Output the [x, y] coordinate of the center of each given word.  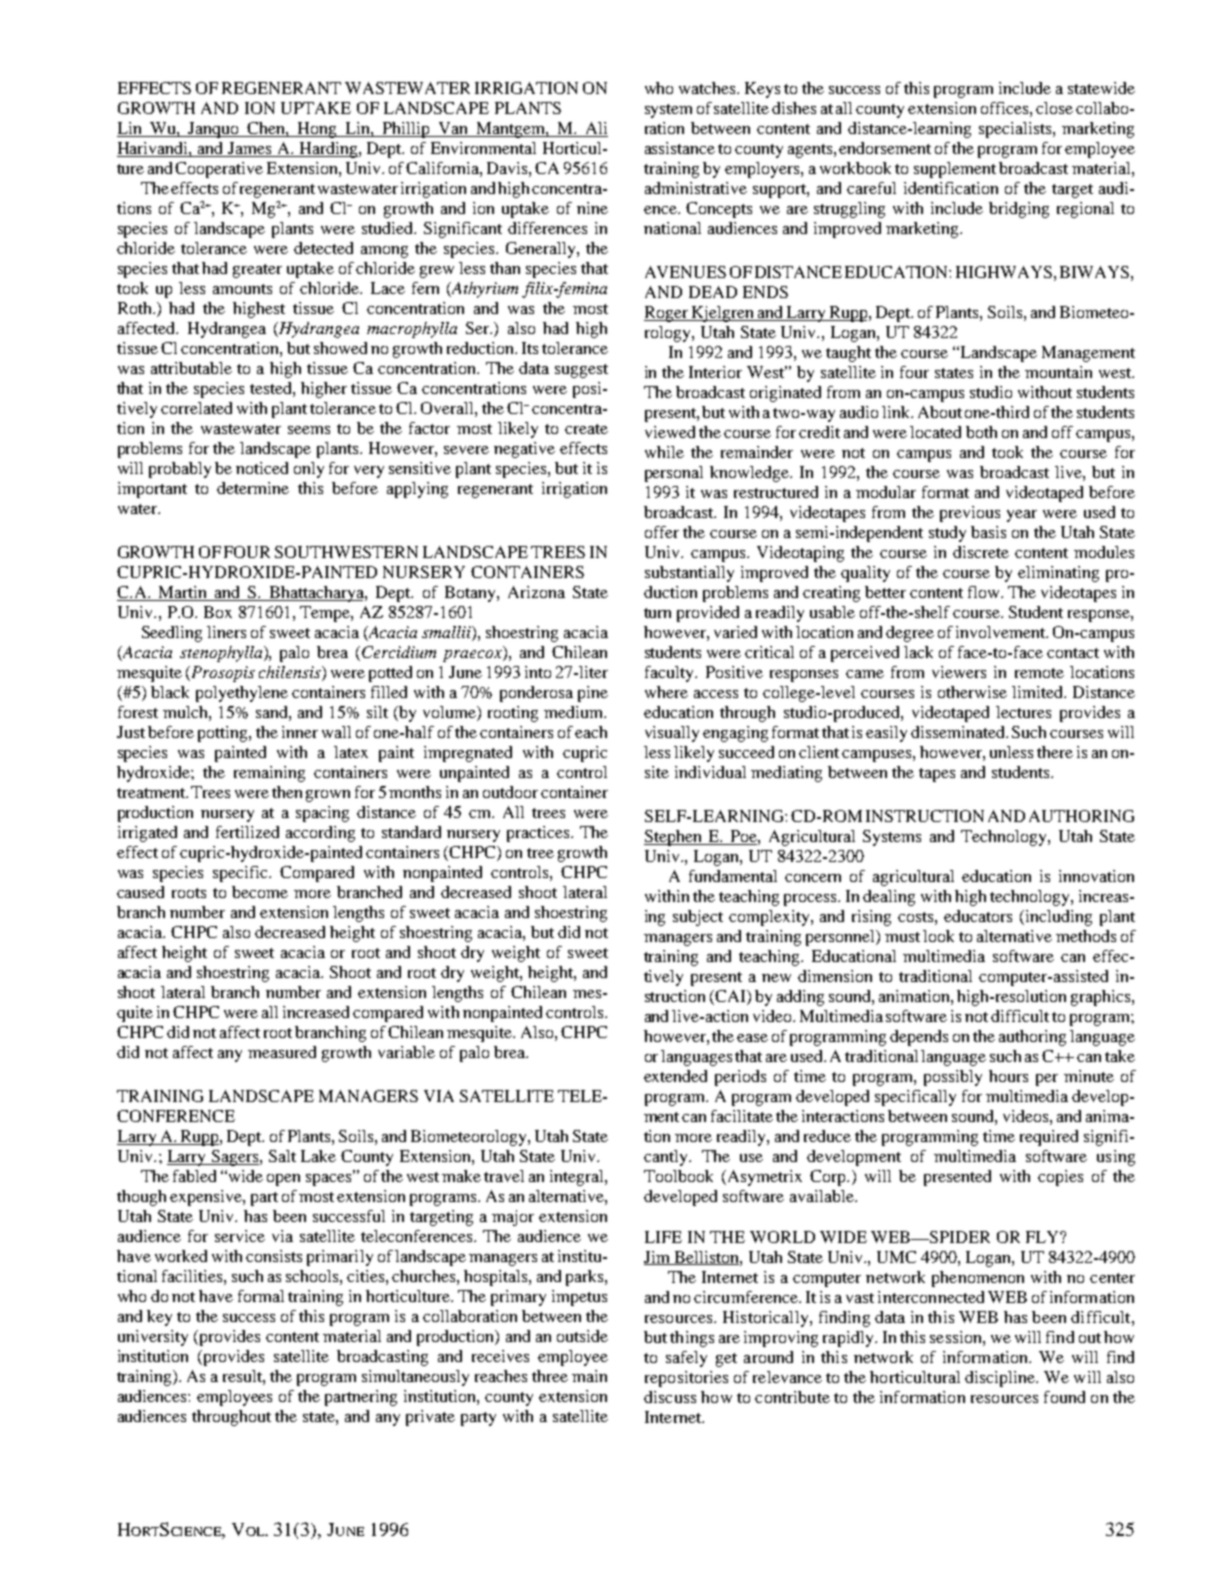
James [250, 149]
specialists [1016, 130]
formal [261, 1296]
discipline [1001, 1379]
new [776, 978]
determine [253, 488]
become [260, 892]
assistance [680, 148]
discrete [981, 552]
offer [662, 532]
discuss [670, 1397]
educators [978, 916]
